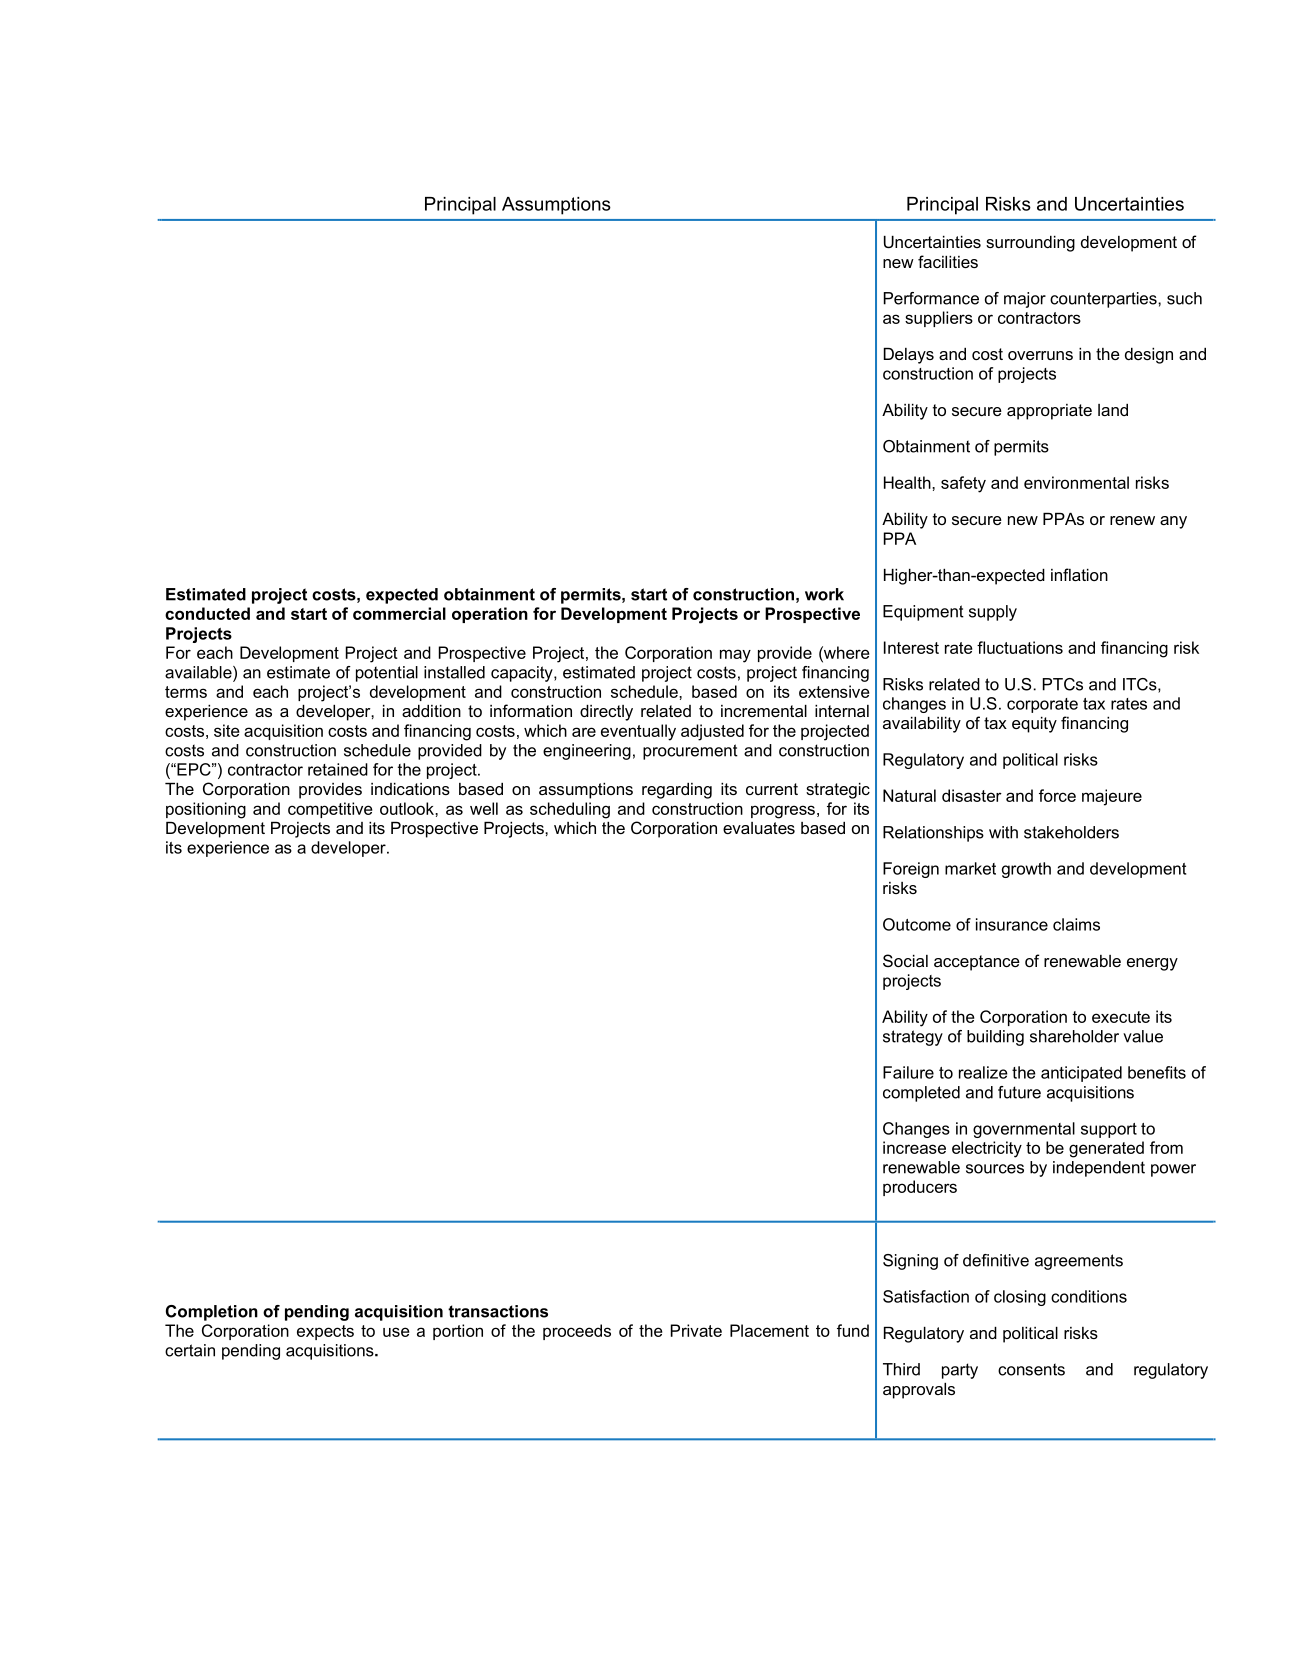 Image resolution: width=1295 pixels, height=1676 pixels. What do you see at coordinates (1031, 1369) in the screenshot?
I see `consents` at bounding box center [1031, 1369].
